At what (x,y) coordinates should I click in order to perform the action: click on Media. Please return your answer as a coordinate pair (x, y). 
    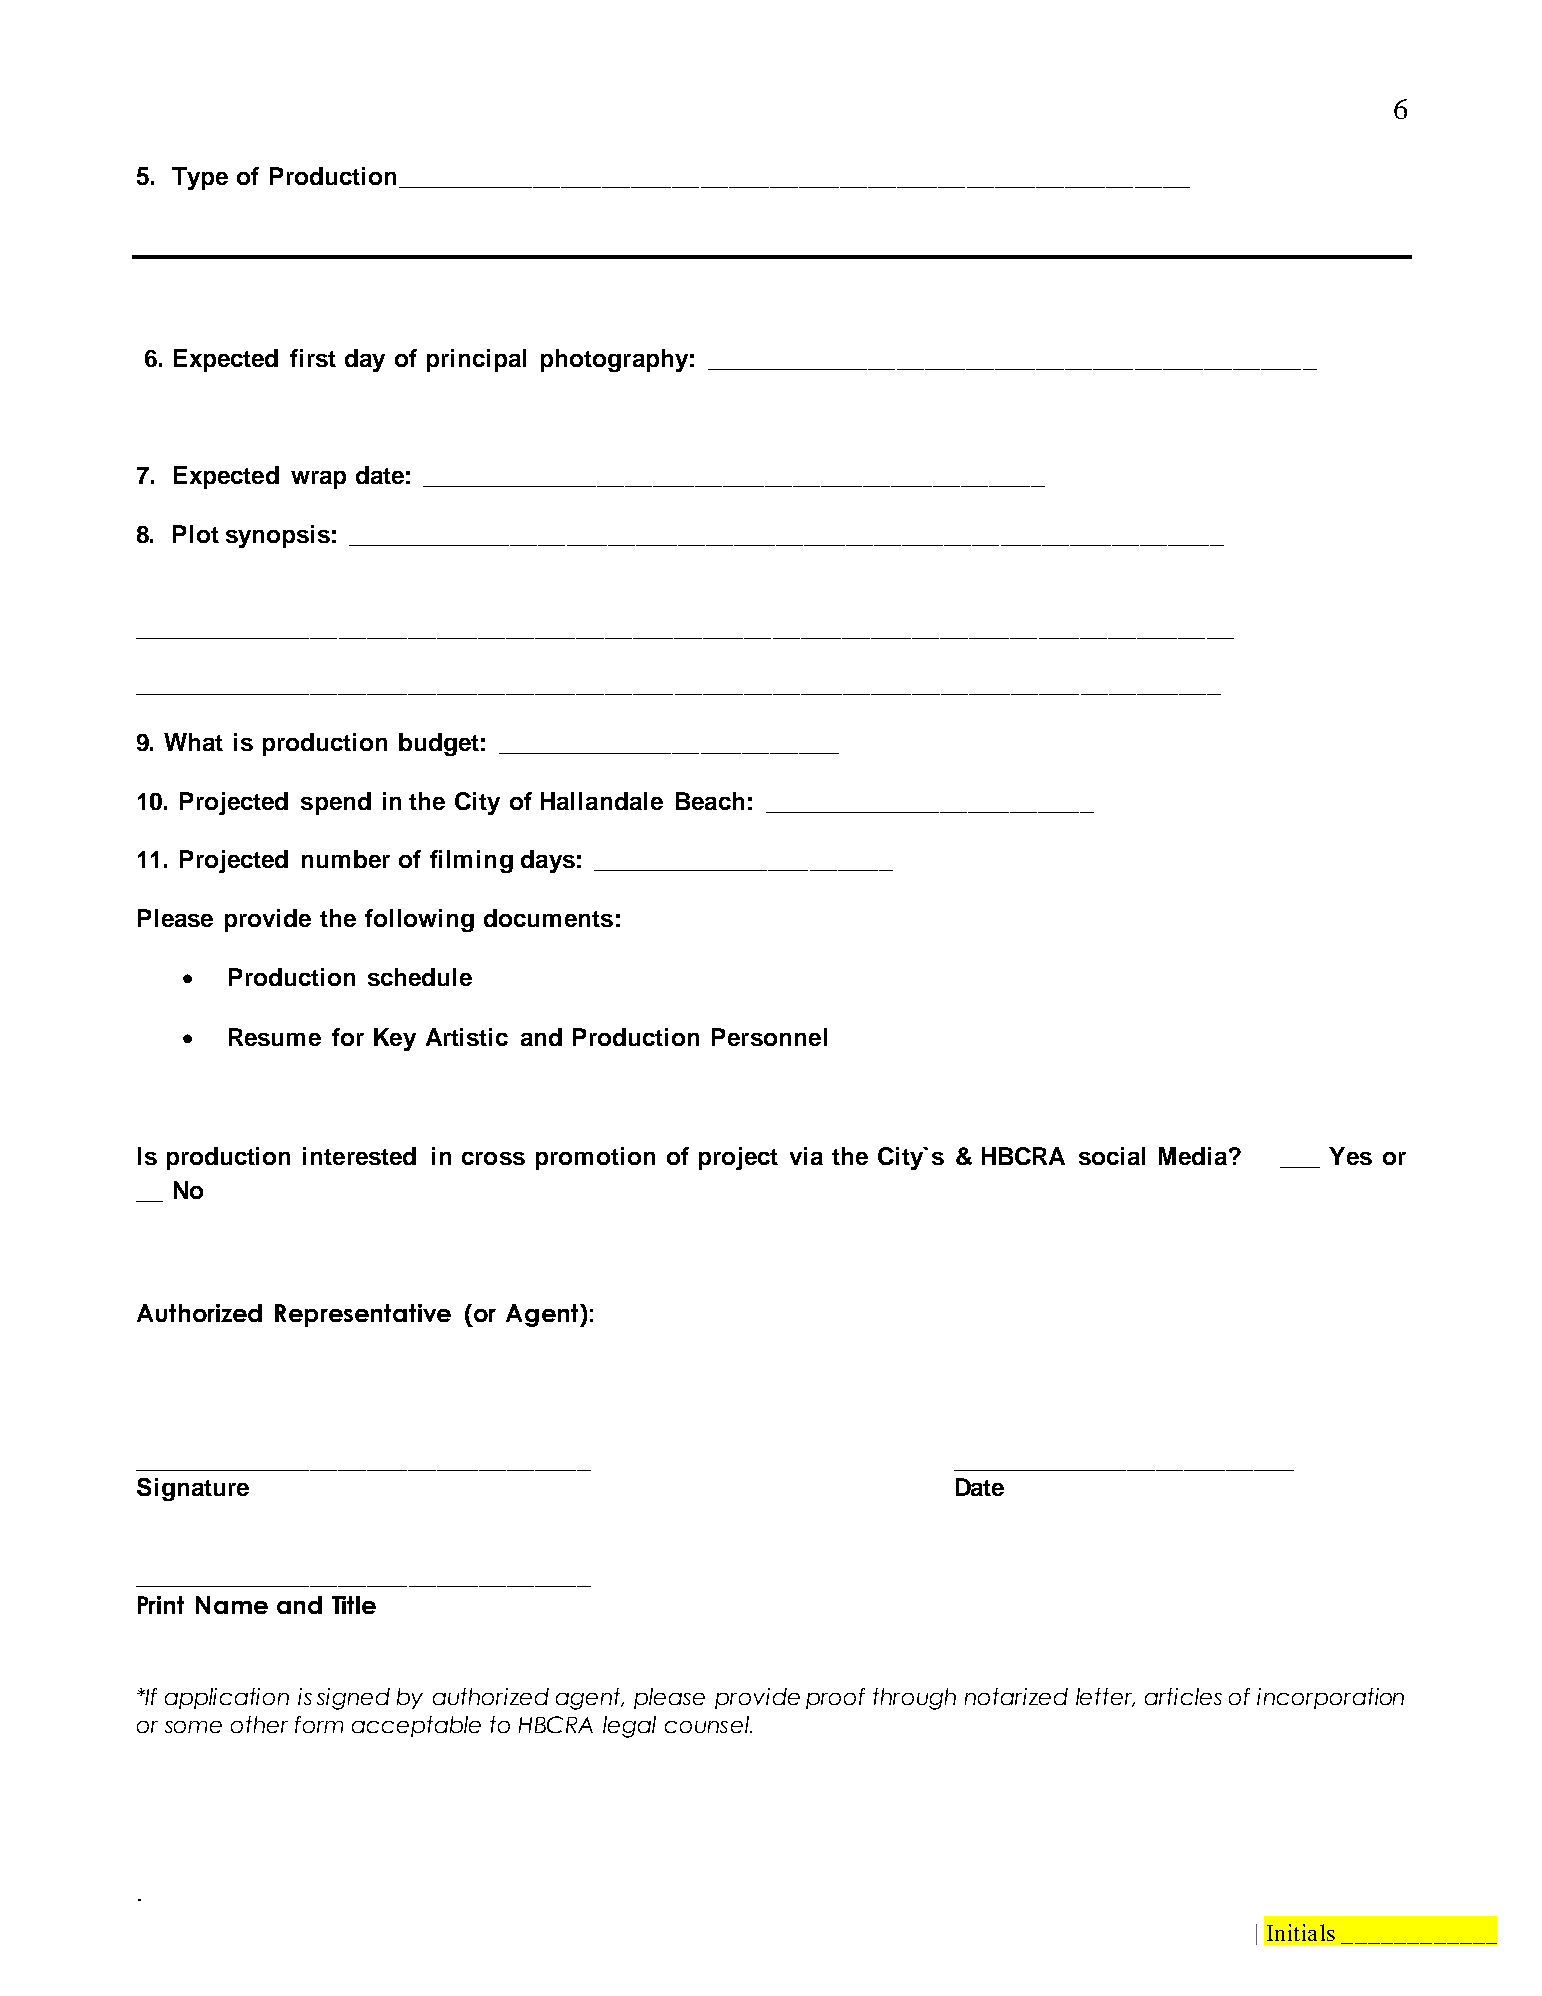
    Looking at the image, I should click on (1193, 1156).
